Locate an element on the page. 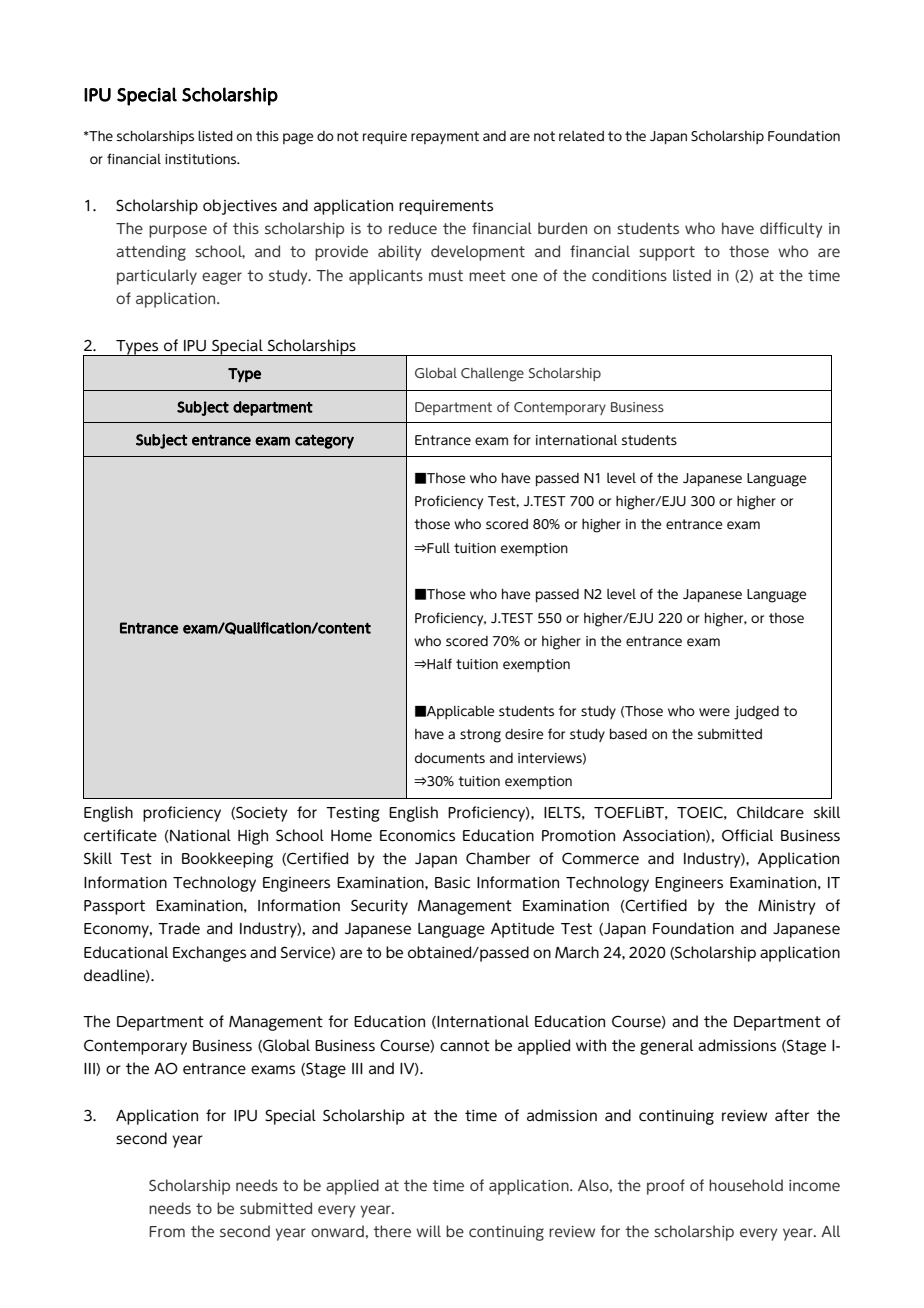 The width and height of the image is (924, 1308). category is located at coordinates (324, 441).
